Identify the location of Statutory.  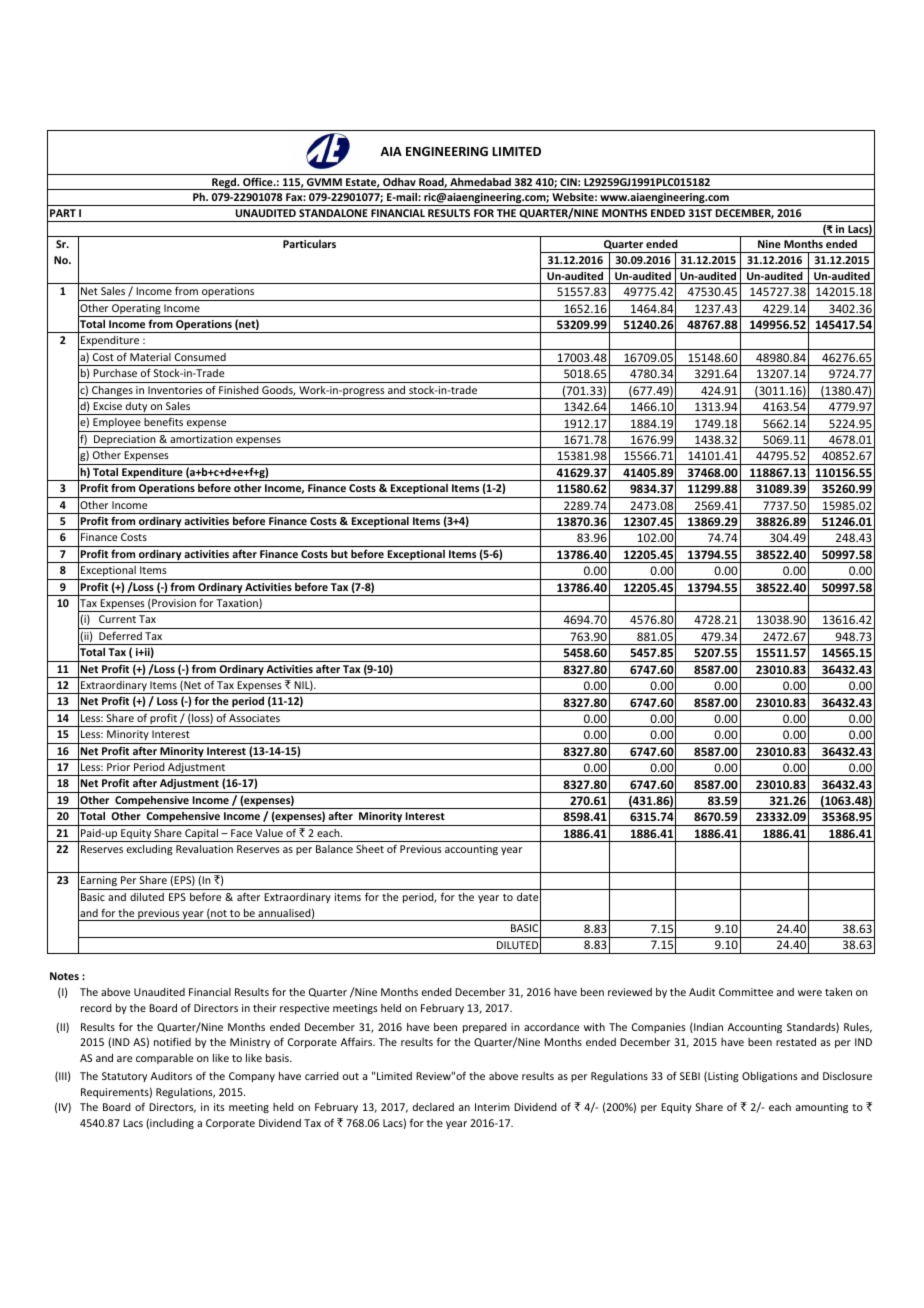
(124, 1077).
